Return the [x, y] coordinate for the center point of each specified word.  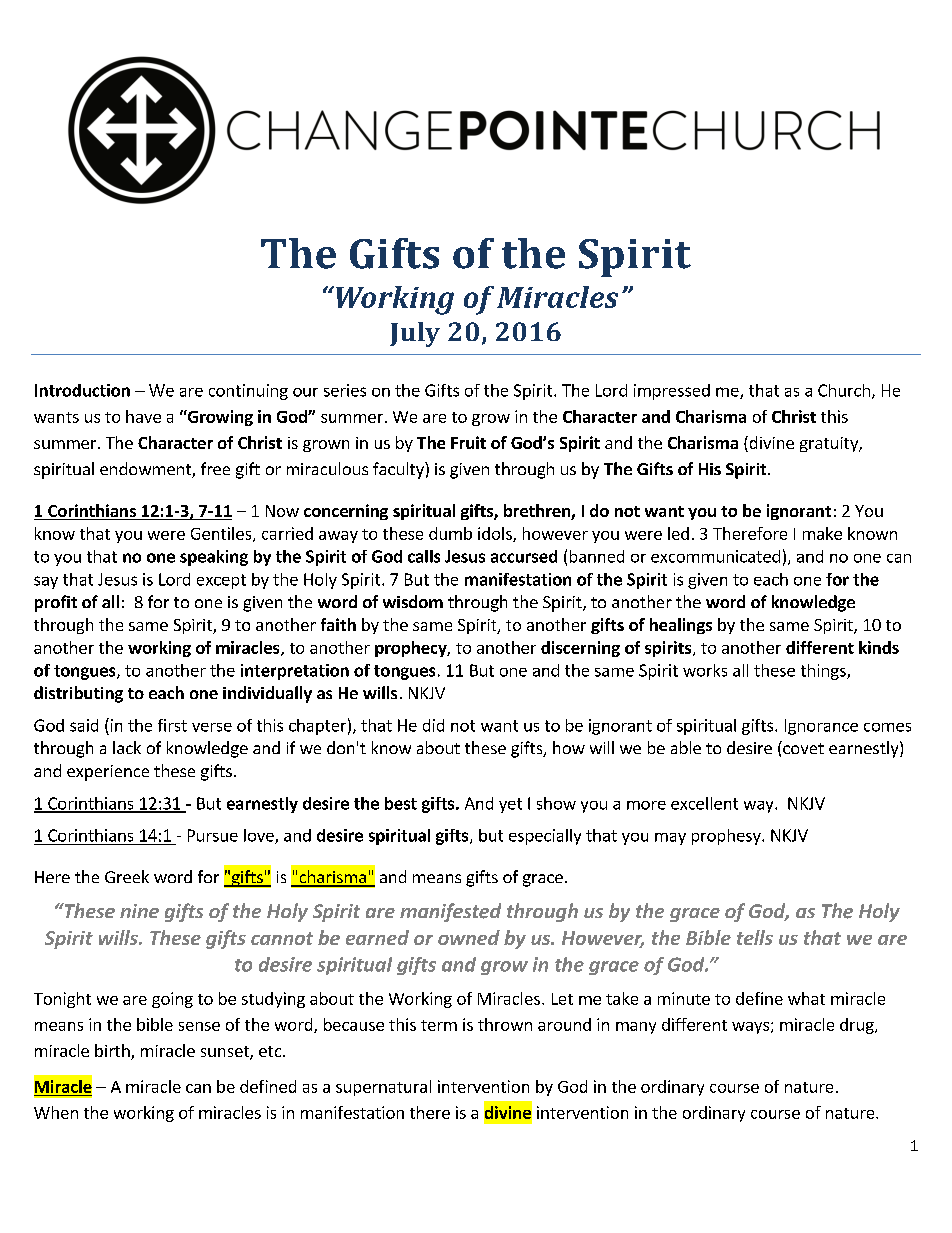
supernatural [383, 1088]
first [172, 725]
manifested [450, 912]
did [433, 725]
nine [139, 911]
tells [755, 937]
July [415, 334]
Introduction [82, 390]
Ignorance [821, 727]
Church [844, 390]
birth [113, 1052]
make [822, 533]
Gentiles [222, 534]
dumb [450, 533]
